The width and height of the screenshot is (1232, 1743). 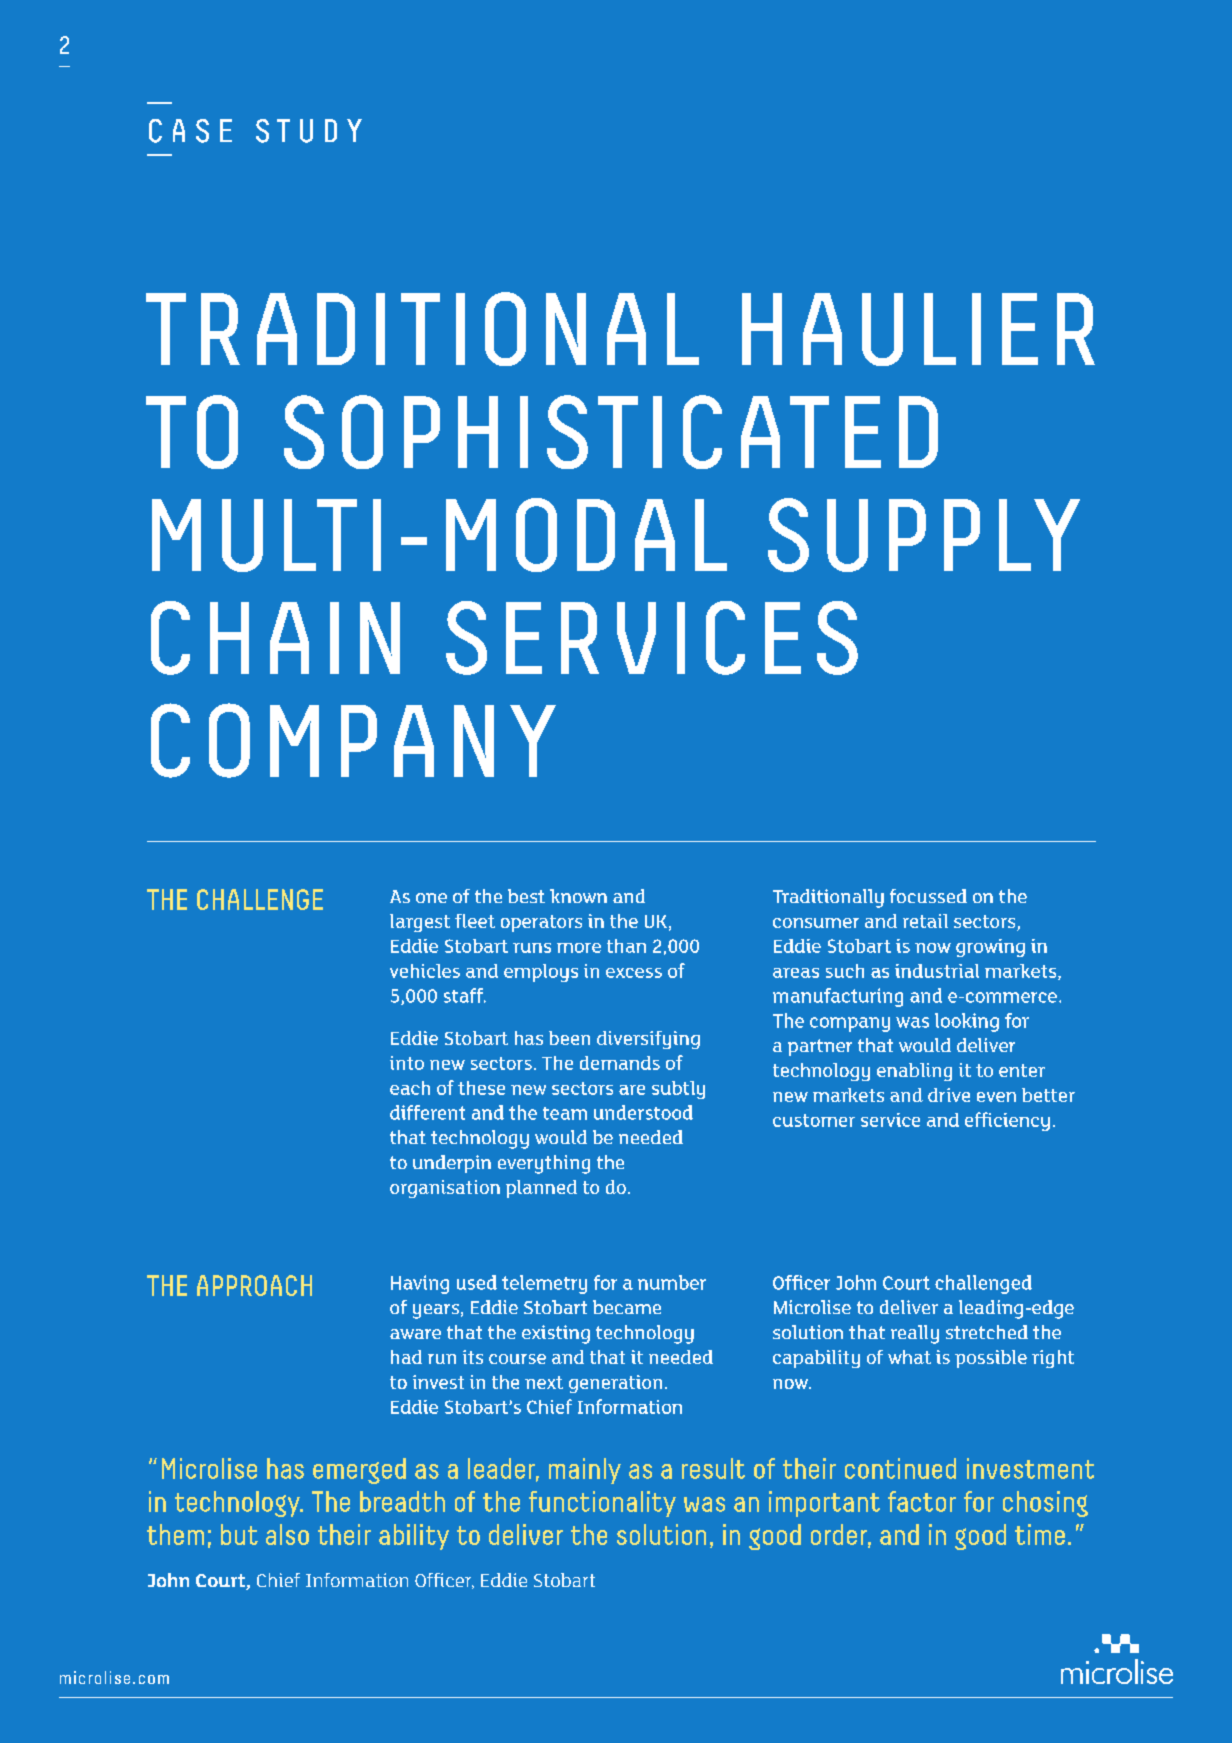 I want to click on known, so click(x=578, y=896).
